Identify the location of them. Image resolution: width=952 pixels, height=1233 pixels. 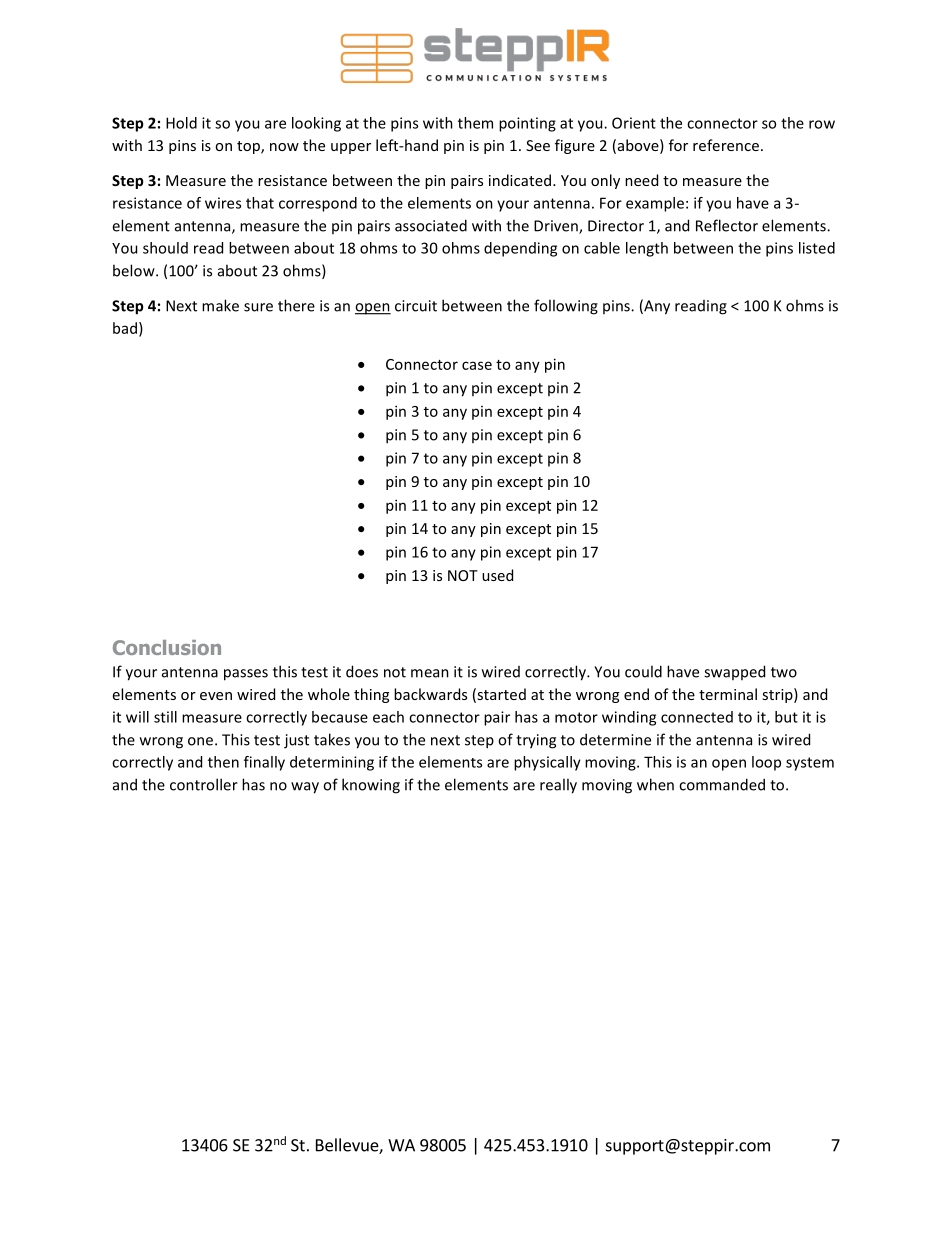
(475, 123).
